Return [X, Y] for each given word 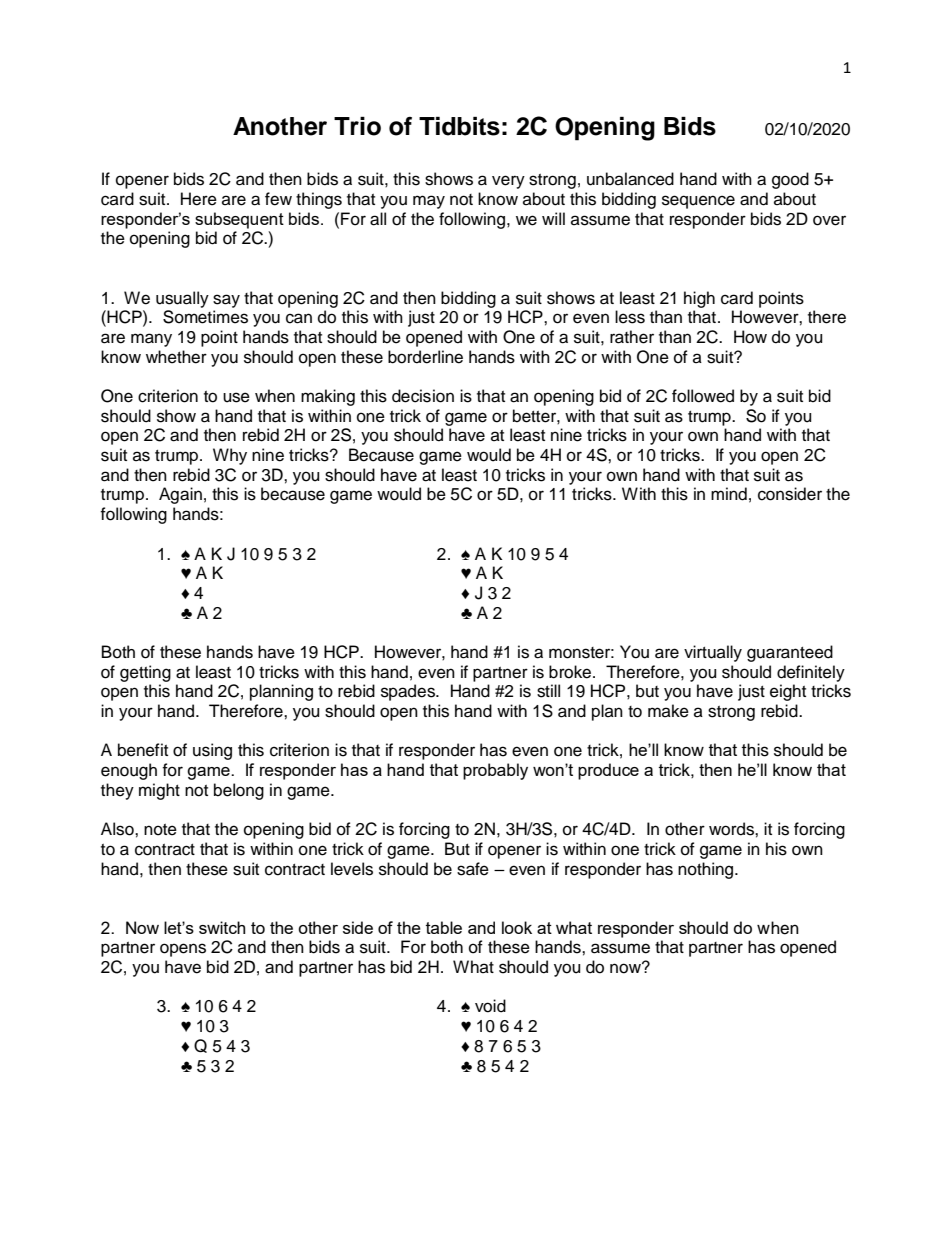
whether [176, 357]
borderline [425, 357]
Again [180, 495]
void [490, 1006]
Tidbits [459, 126]
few [278, 199]
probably [495, 771]
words [732, 829]
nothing [707, 870]
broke [571, 672]
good [790, 180]
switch [222, 927]
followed [703, 396]
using [212, 751]
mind [729, 494]
